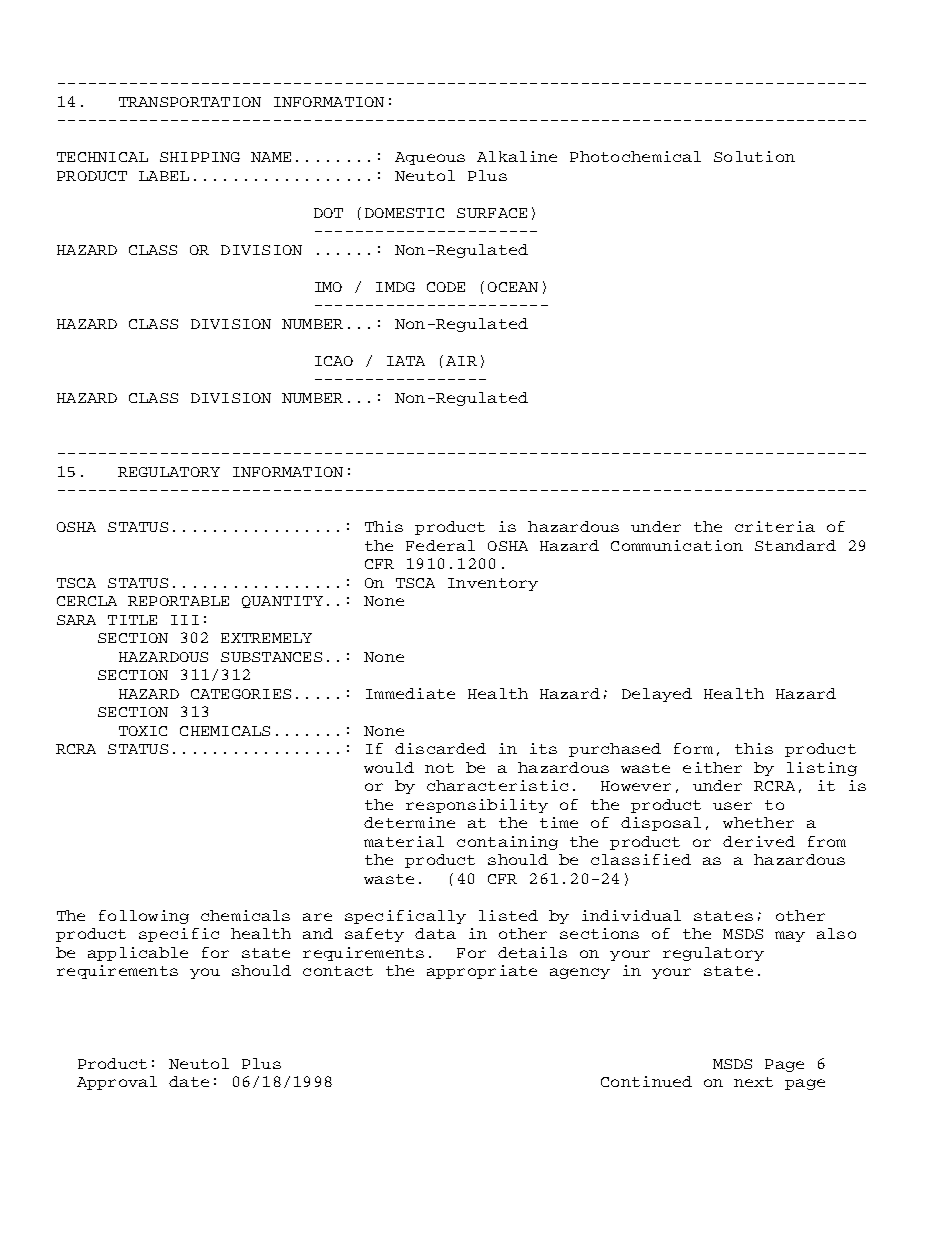 The image size is (952, 1233). I want to click on TOXIC, so click(143, 731).
